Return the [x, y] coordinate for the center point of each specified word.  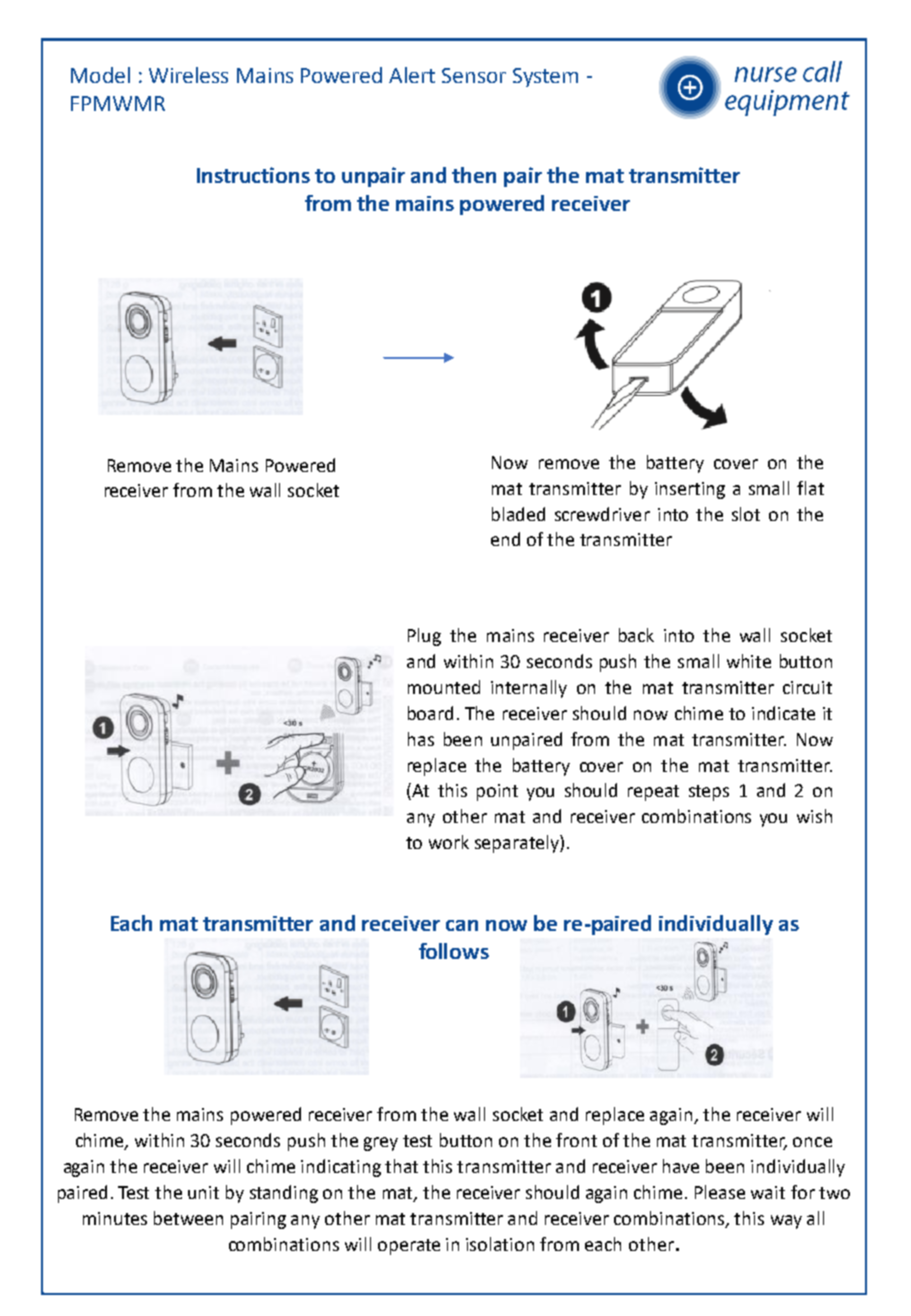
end [505, 539]
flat [810, 488]
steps [709, 793]
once [812, 1142]
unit [203, 1192]
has [421, 739]
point [497, 792]
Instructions [253, 175]
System [545, 77]
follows [454, 951]
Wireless [188, 75]
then [474, 175]
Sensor [474, 75]
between [188, 1218]
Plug [424, 637]
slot [746, 514]
